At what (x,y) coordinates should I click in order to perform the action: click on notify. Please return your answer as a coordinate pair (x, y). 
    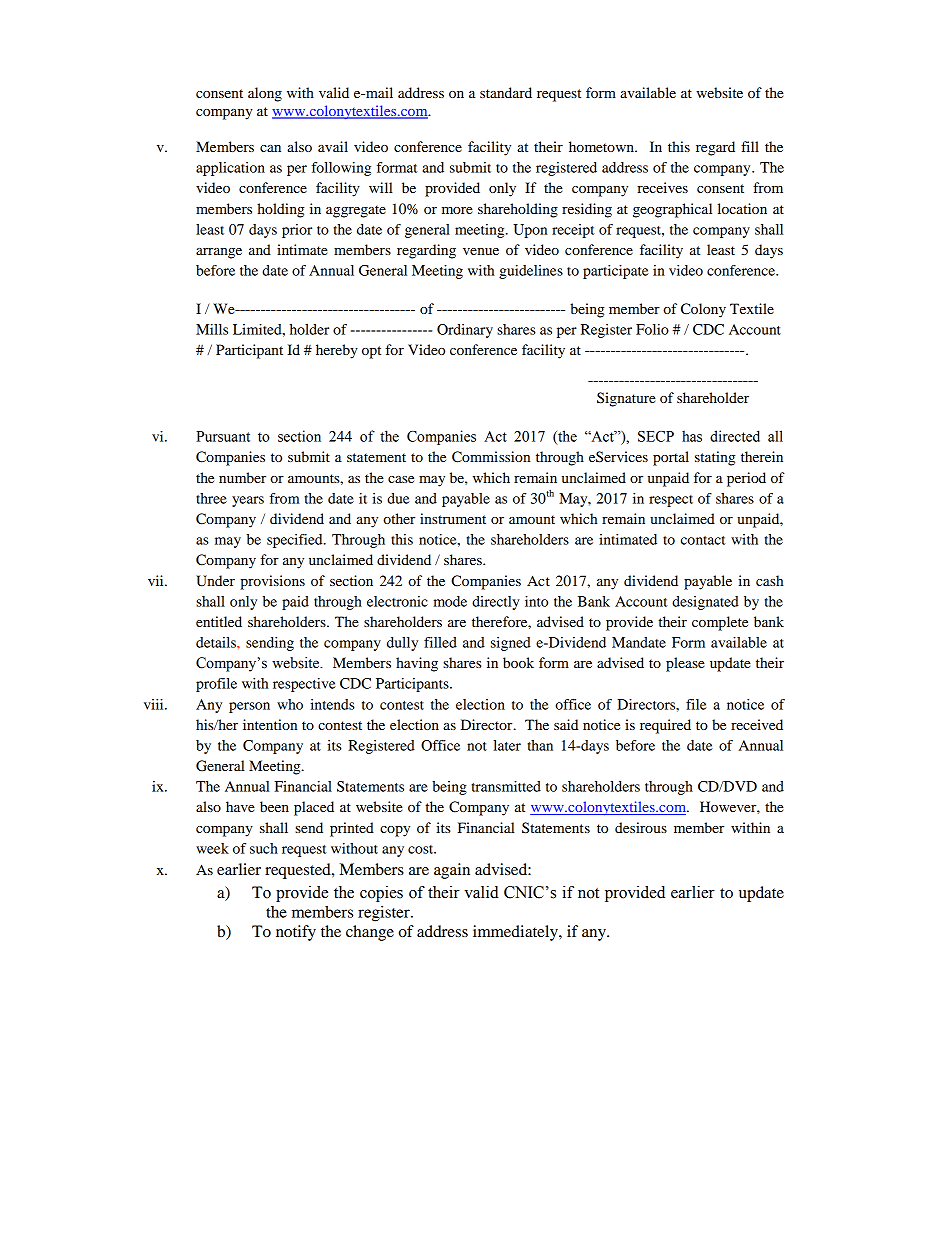
    Looking at the image, I should click on (296, 933).
